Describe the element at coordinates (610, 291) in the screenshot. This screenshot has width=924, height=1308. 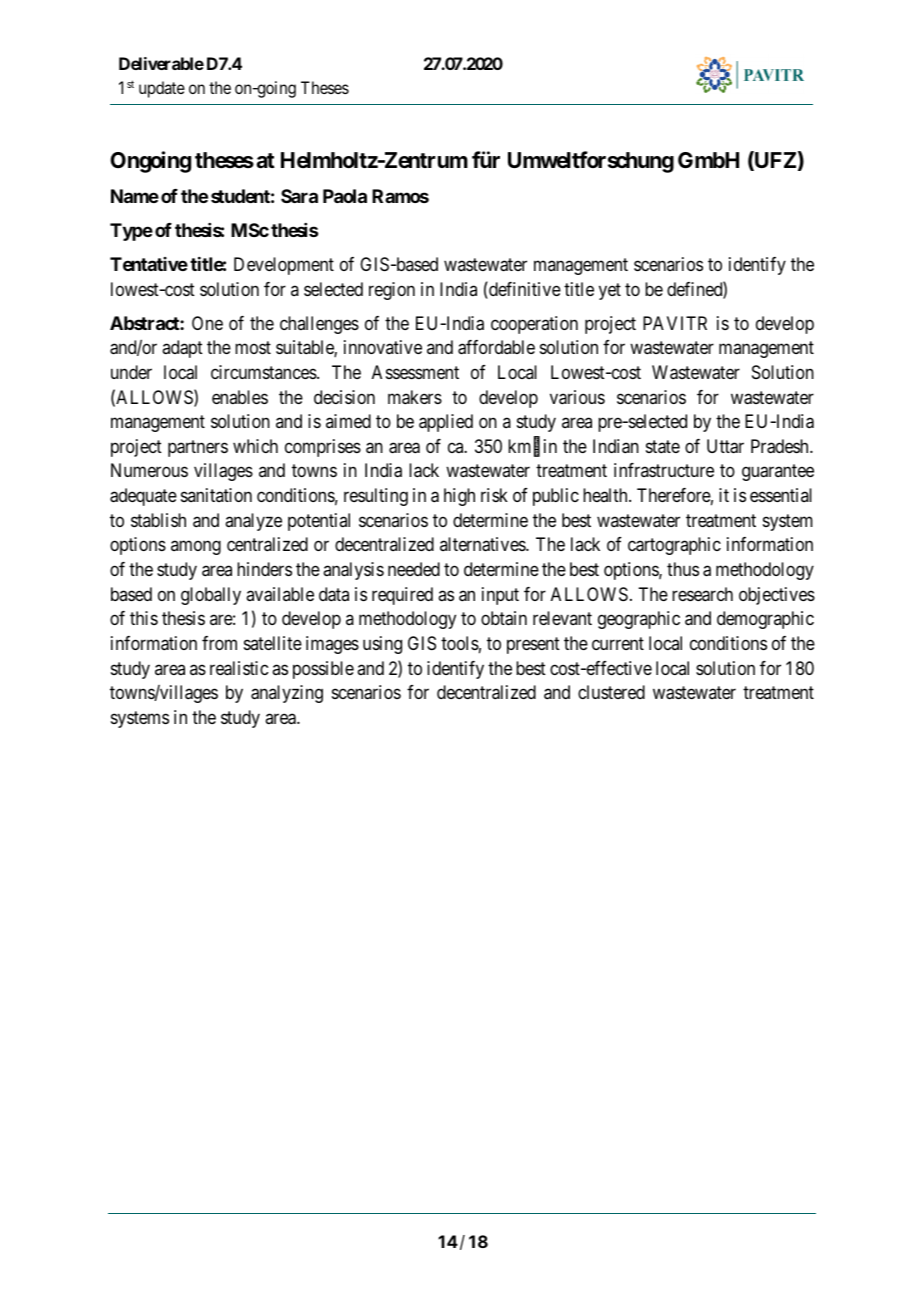
I see `yet` at that location.
